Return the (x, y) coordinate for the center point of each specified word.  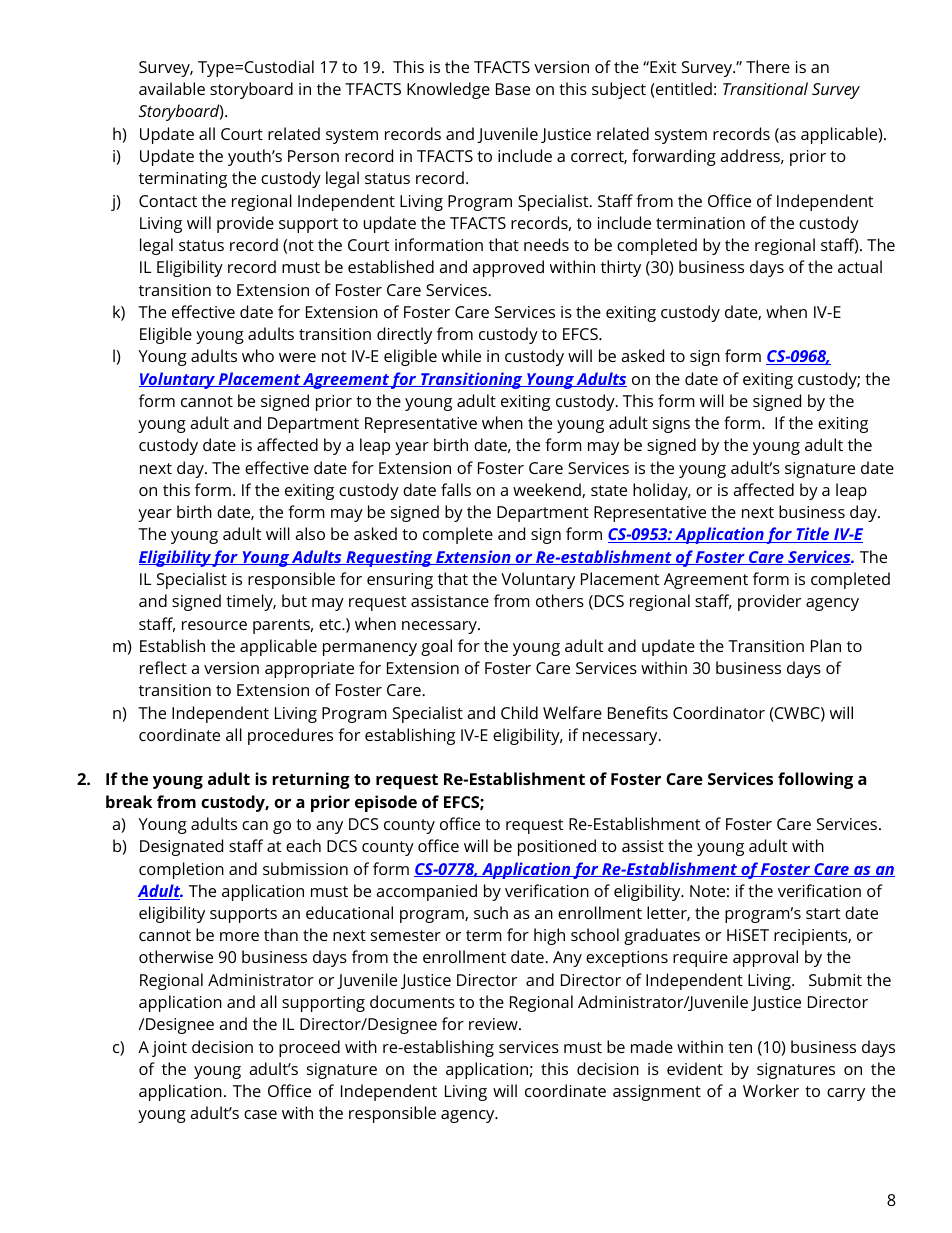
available (172, 88)
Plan (826, 645)
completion (181, 870)
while (461, 355)
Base (513, 89)
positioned (557, 847)
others (560, 600)
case (260, 1114)
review (494, 1024)
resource (214, 625)
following (815, 780)
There (768, 66)
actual (860, 266)
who (258, 355)
